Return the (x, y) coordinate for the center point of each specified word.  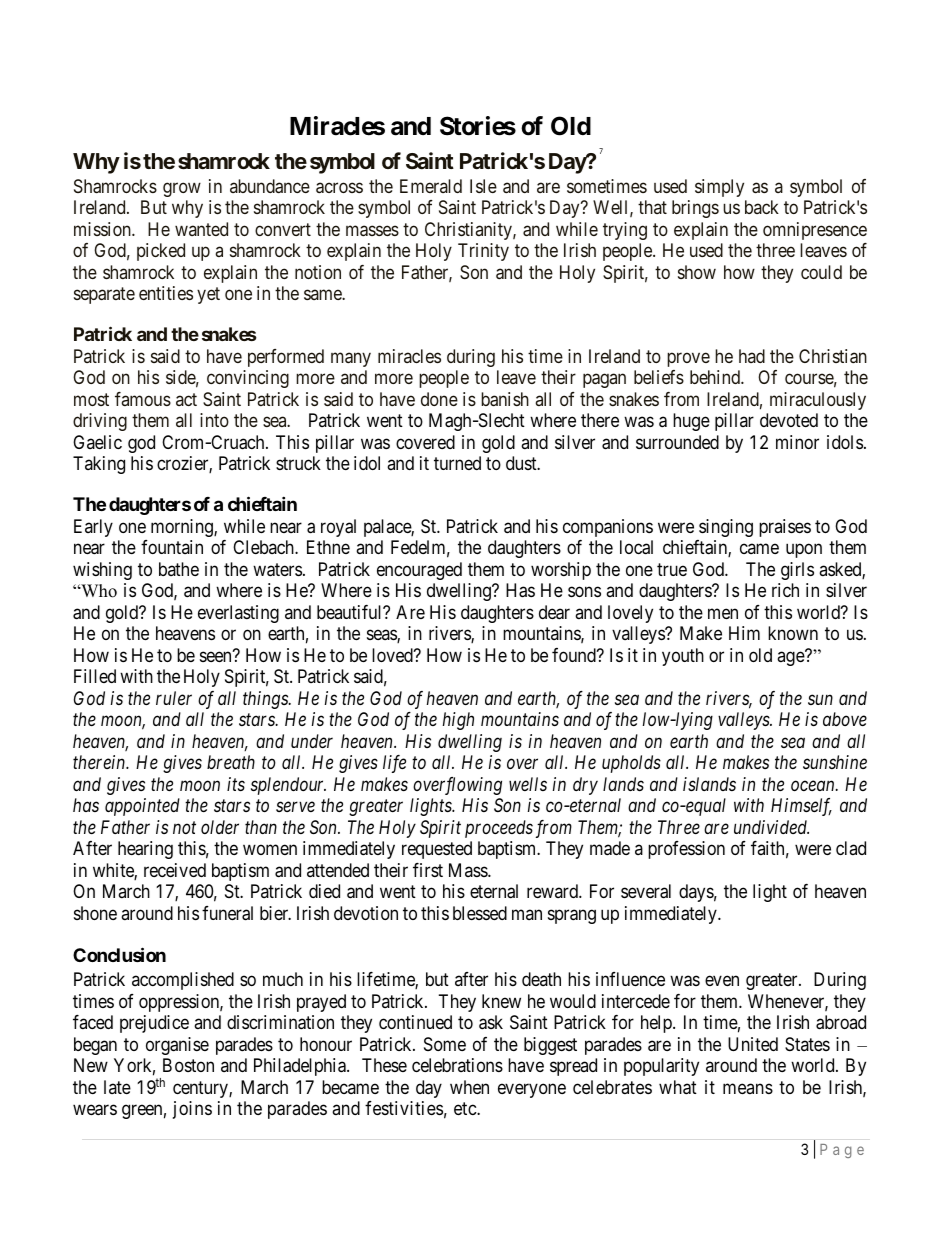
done (439, 399)
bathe (179, 569)
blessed (480, 913)
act (186, 399)
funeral (227, 913)
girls (797, 571)
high (458, 721)
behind (716, 377)
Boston (188, 1065)
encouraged (419, 571)
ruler (174, 698)
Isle (483, 186)
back (762, 207)
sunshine (835, 762)
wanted (201, 229)
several (646, 891)
